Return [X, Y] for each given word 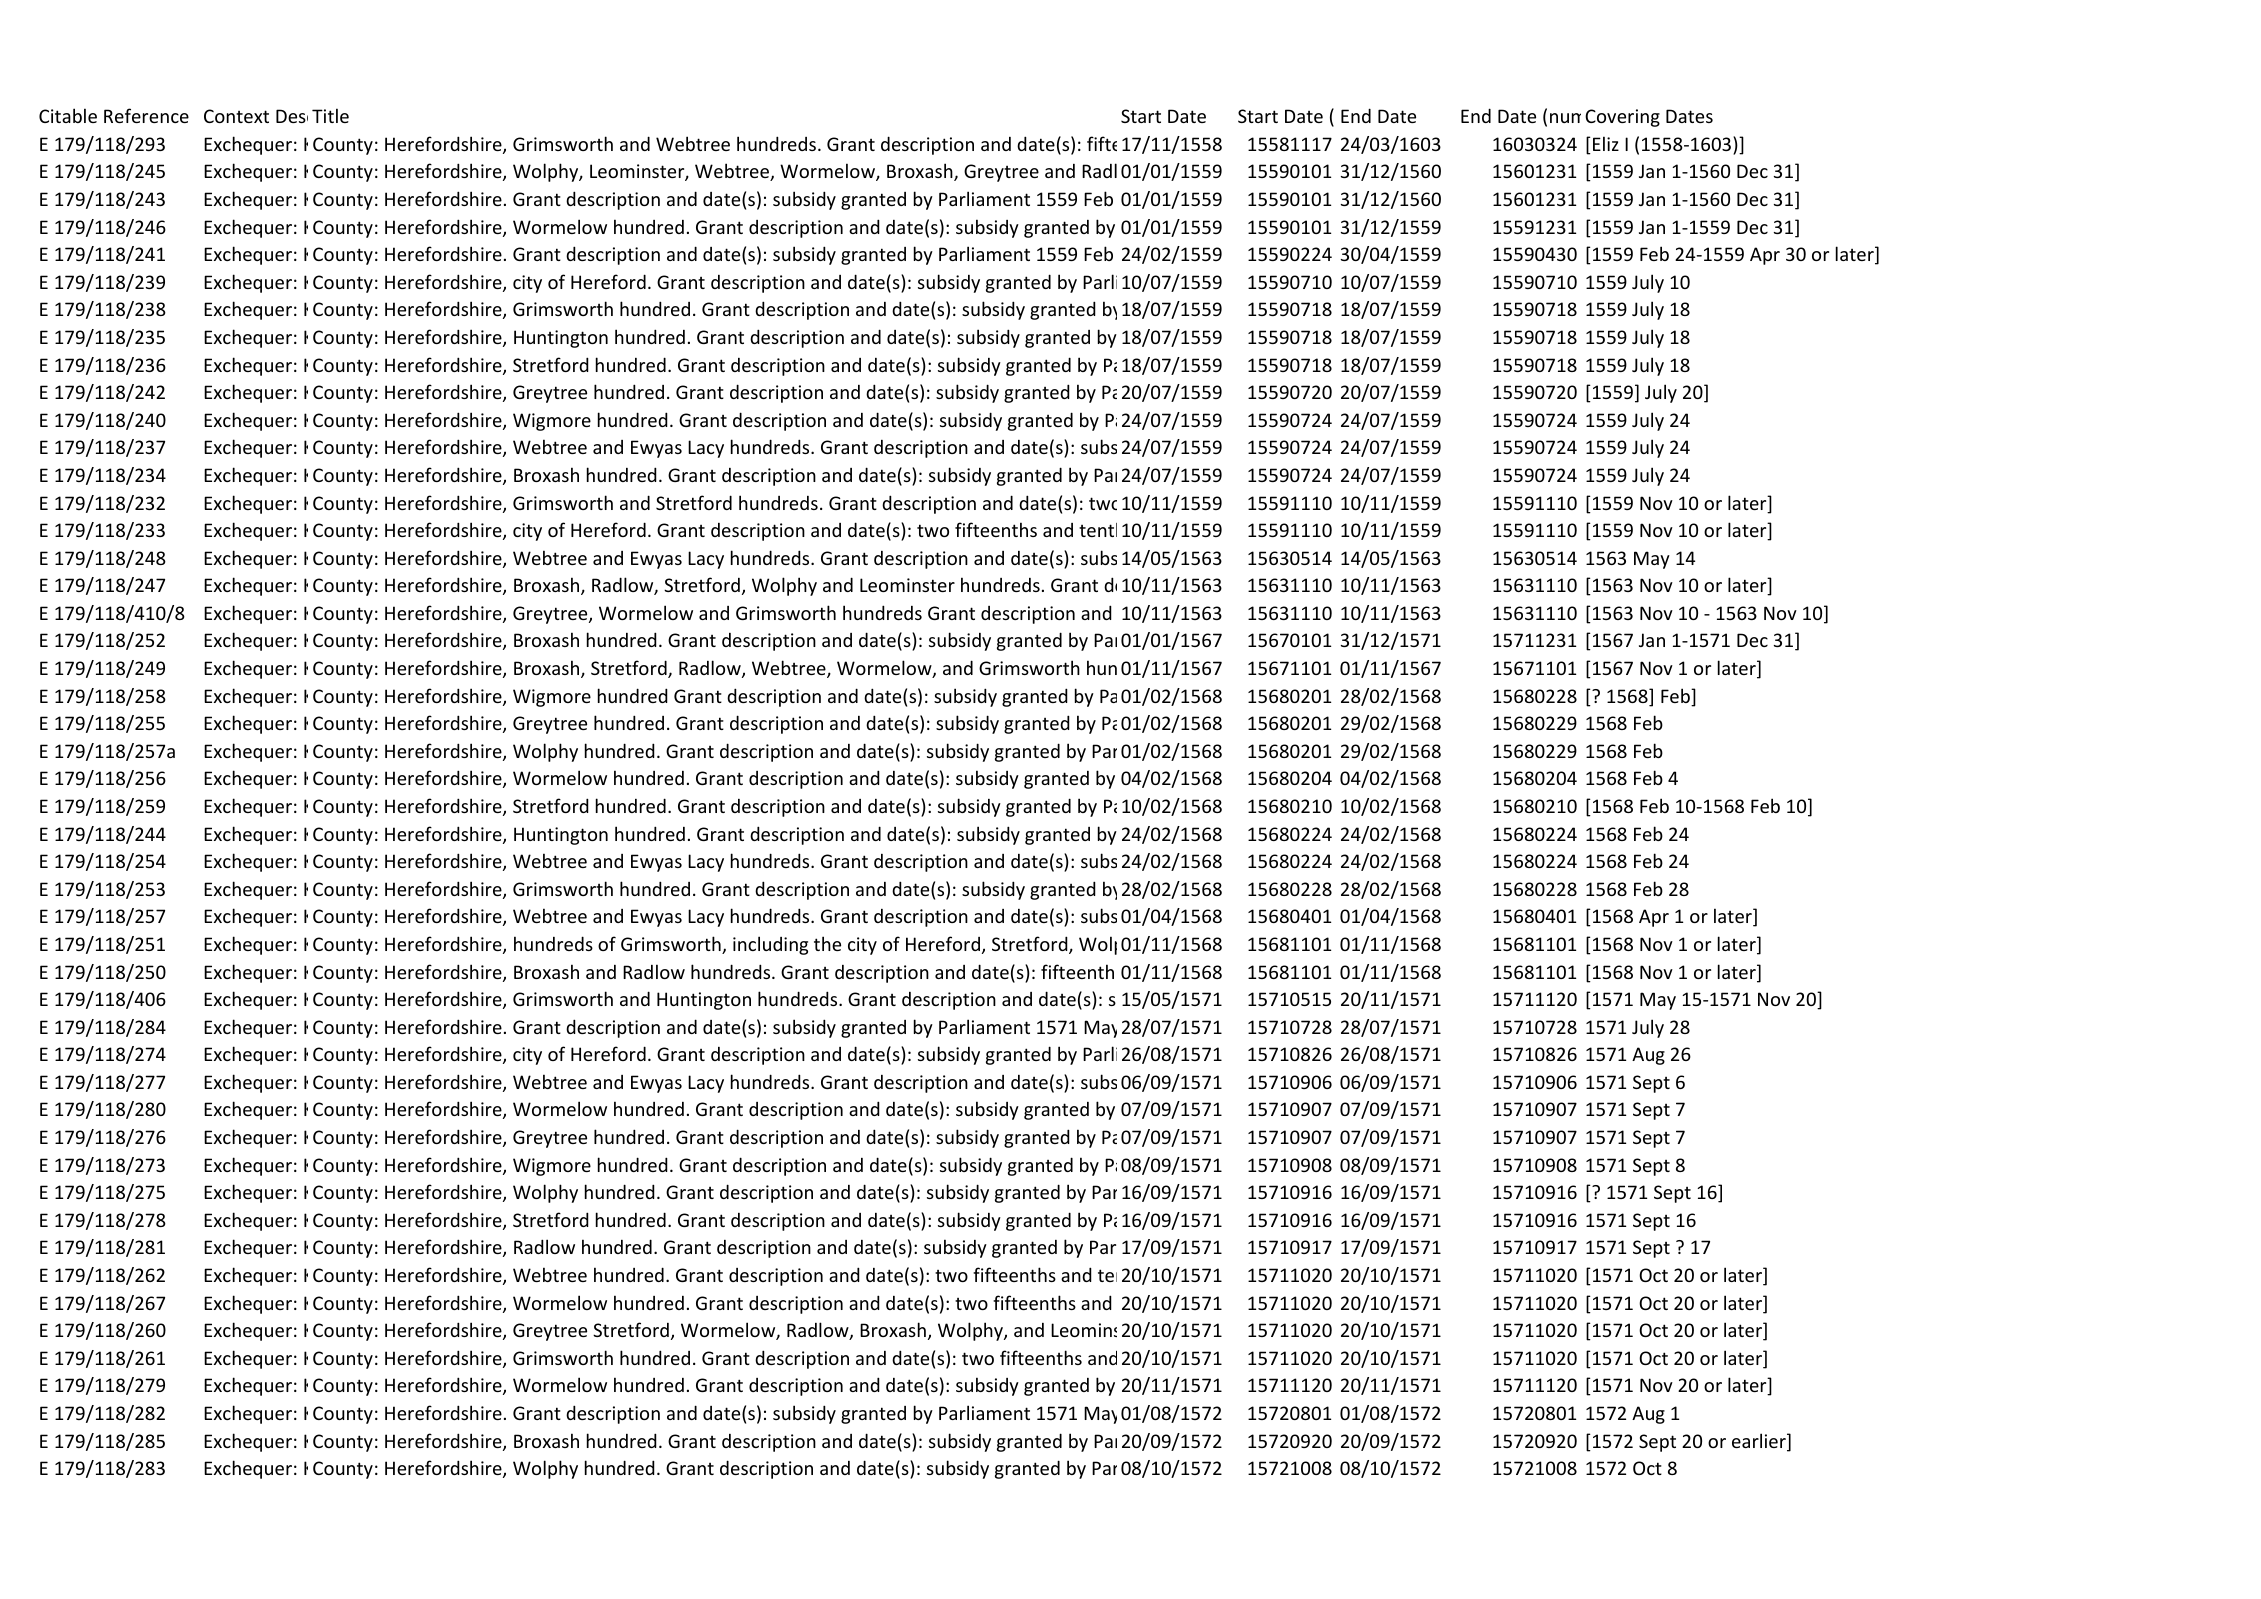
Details [1192, 614]
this [1263, 613]
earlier [1760, 1442]
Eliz [1606, 143]
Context [236, 116]
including [770, 945]
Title [330, 115]
